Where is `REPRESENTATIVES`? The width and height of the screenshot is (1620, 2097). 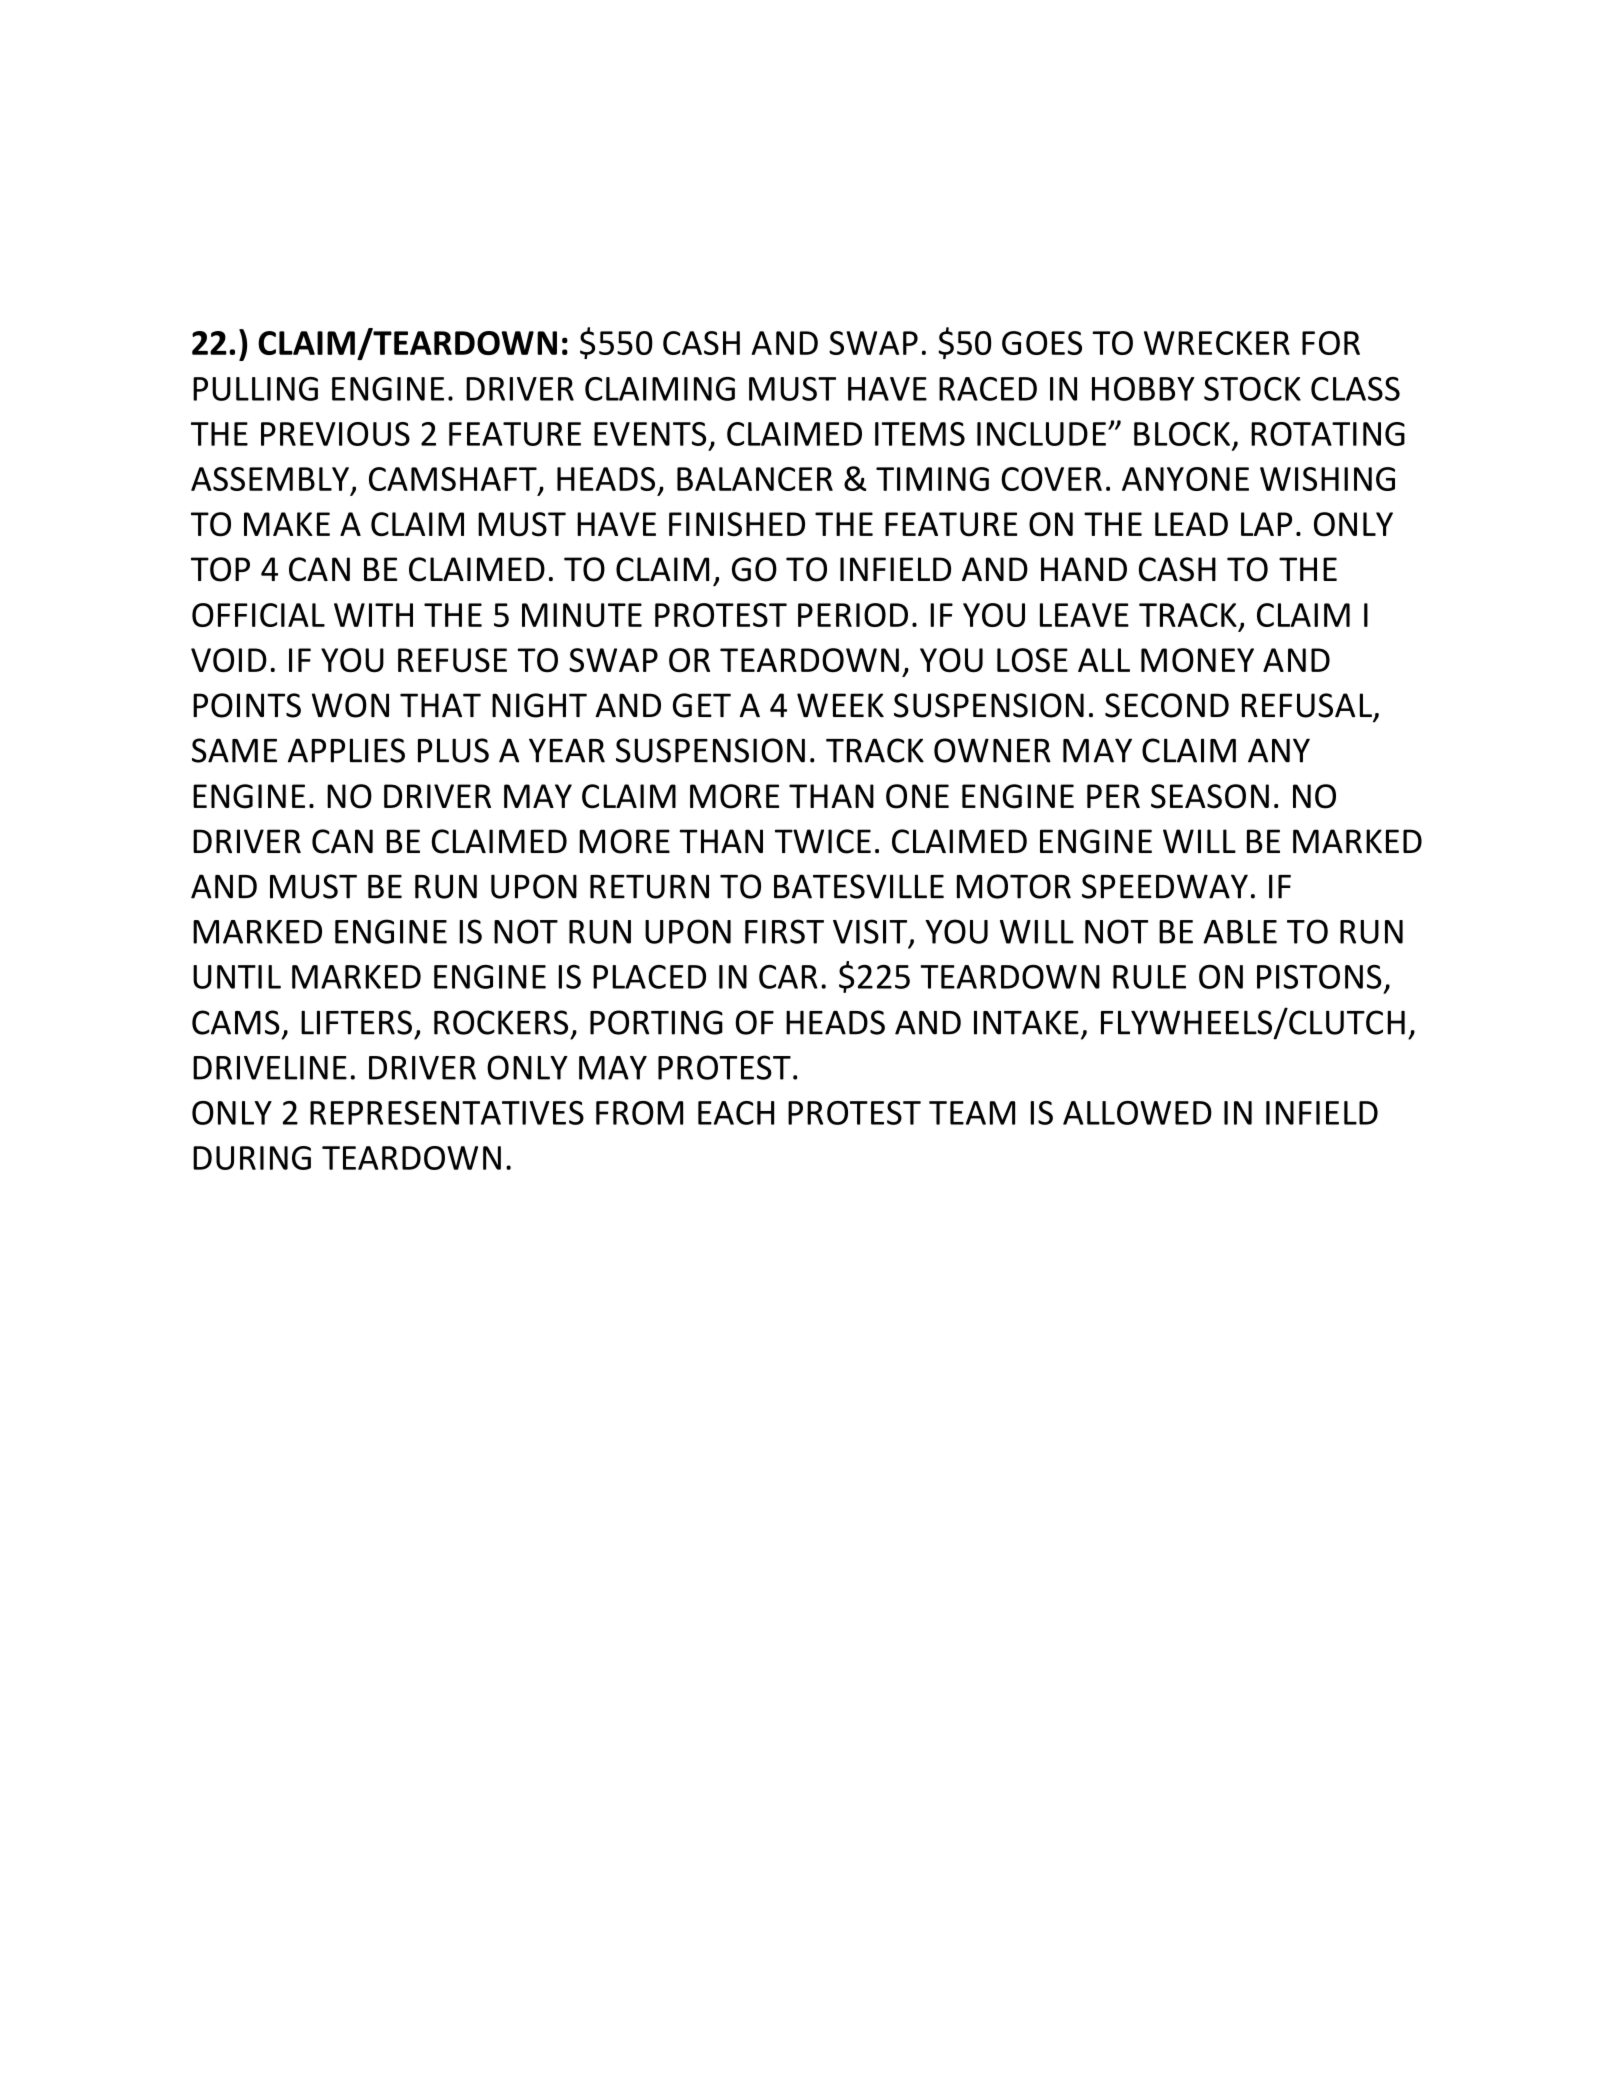 REPRESENTATIVES is located at coordinates (447, 1113).
